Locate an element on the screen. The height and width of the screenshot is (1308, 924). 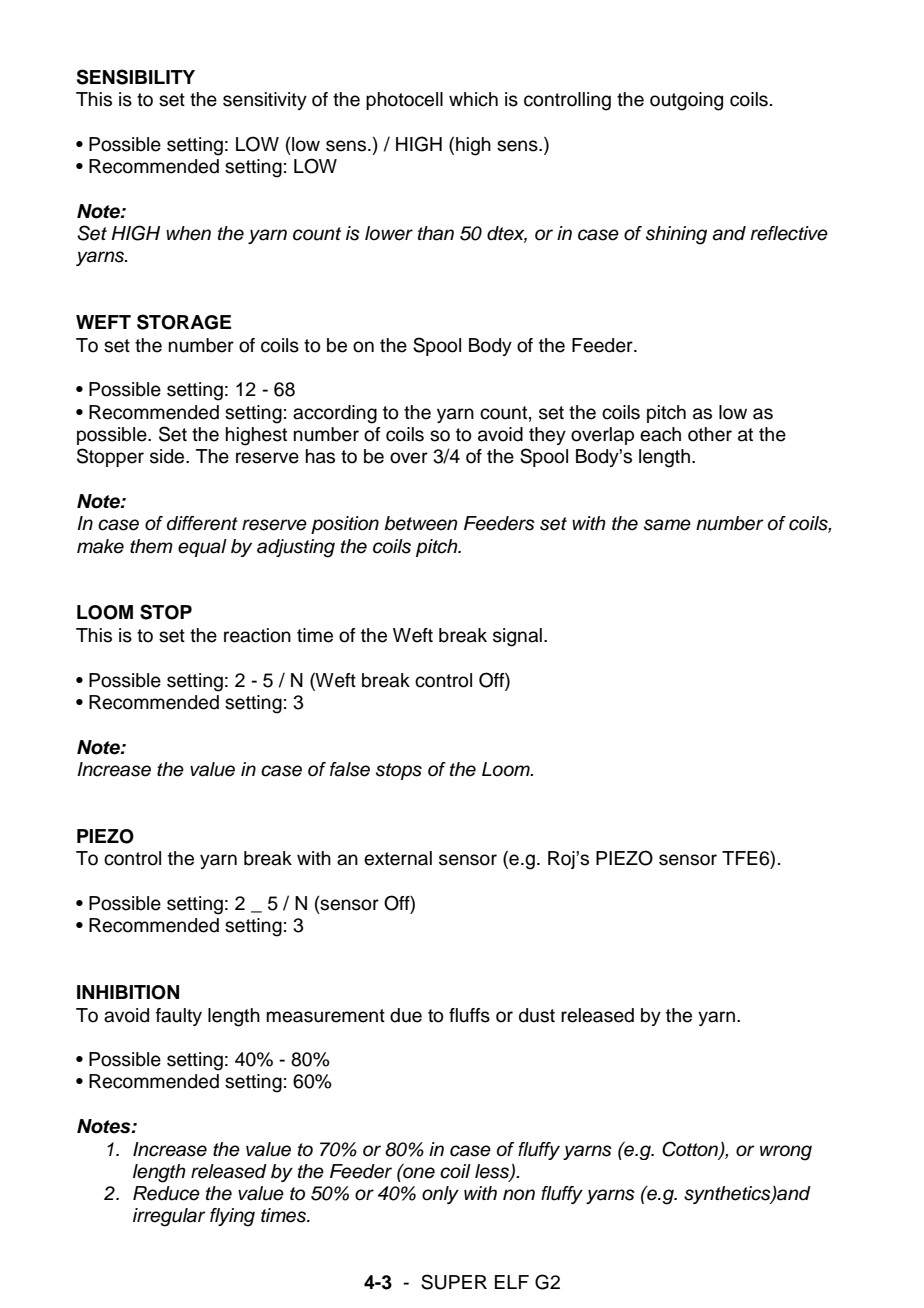
dust is located at coordinates (537, 1015).
